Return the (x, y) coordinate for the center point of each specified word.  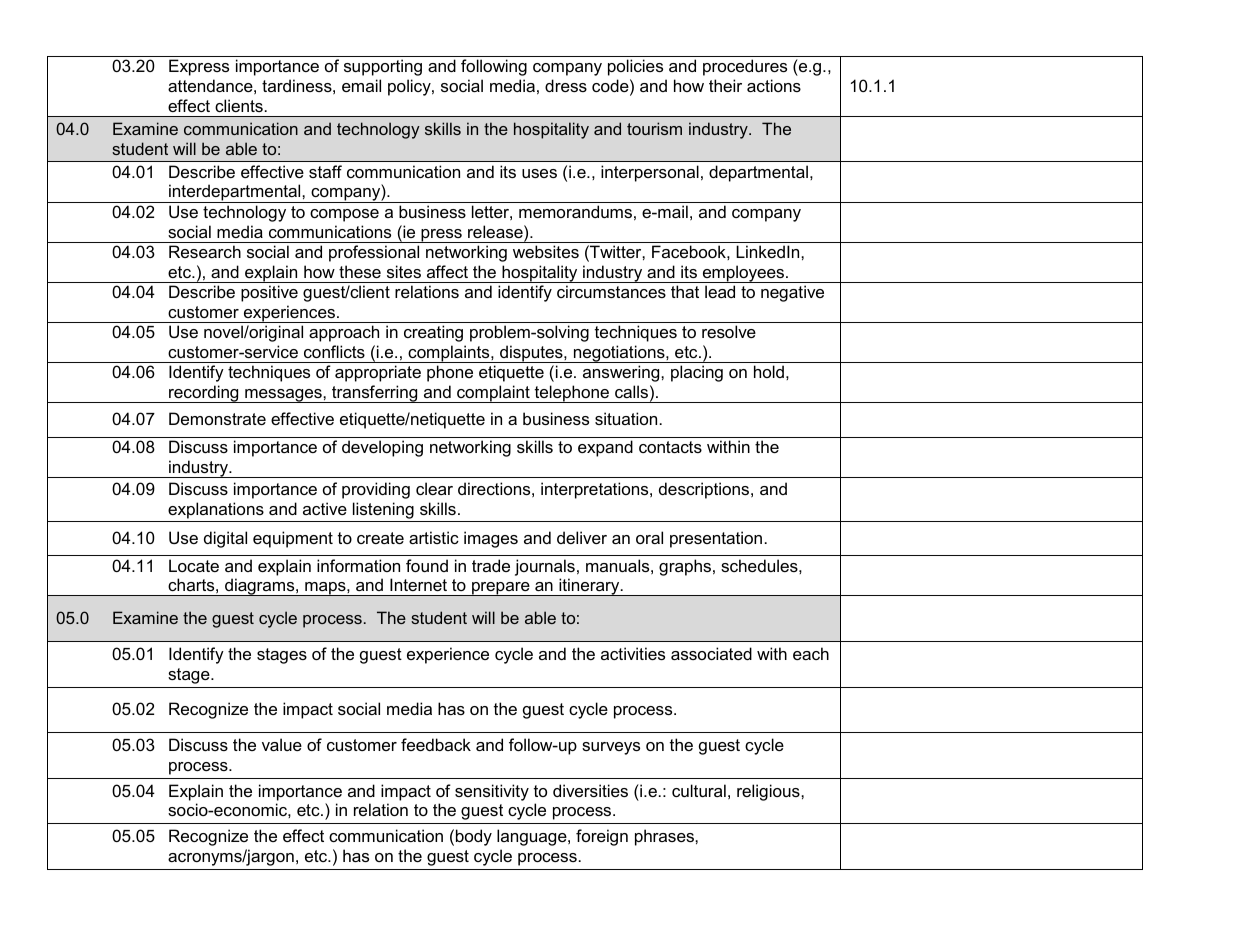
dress (566, 85)
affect (447, 271)
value (282, 744)
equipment (293, 539)
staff (325, 171)
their (725, 85)
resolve (729, 331)
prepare (501, 589)
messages (283, 396)
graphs (685, 567)
